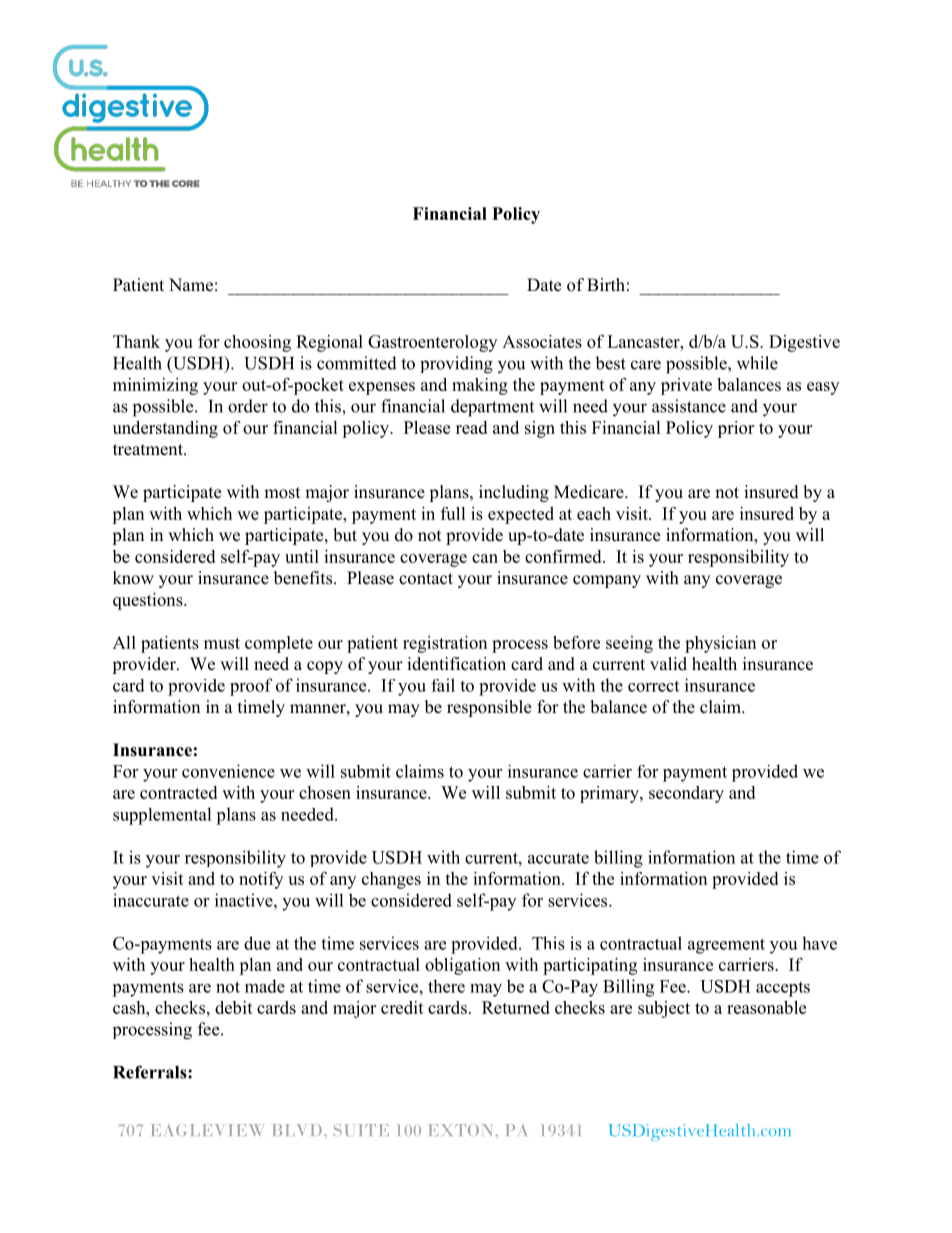  Describe the element at coordinates (149, 601) in the screenshot. I see `questions` at that location.
